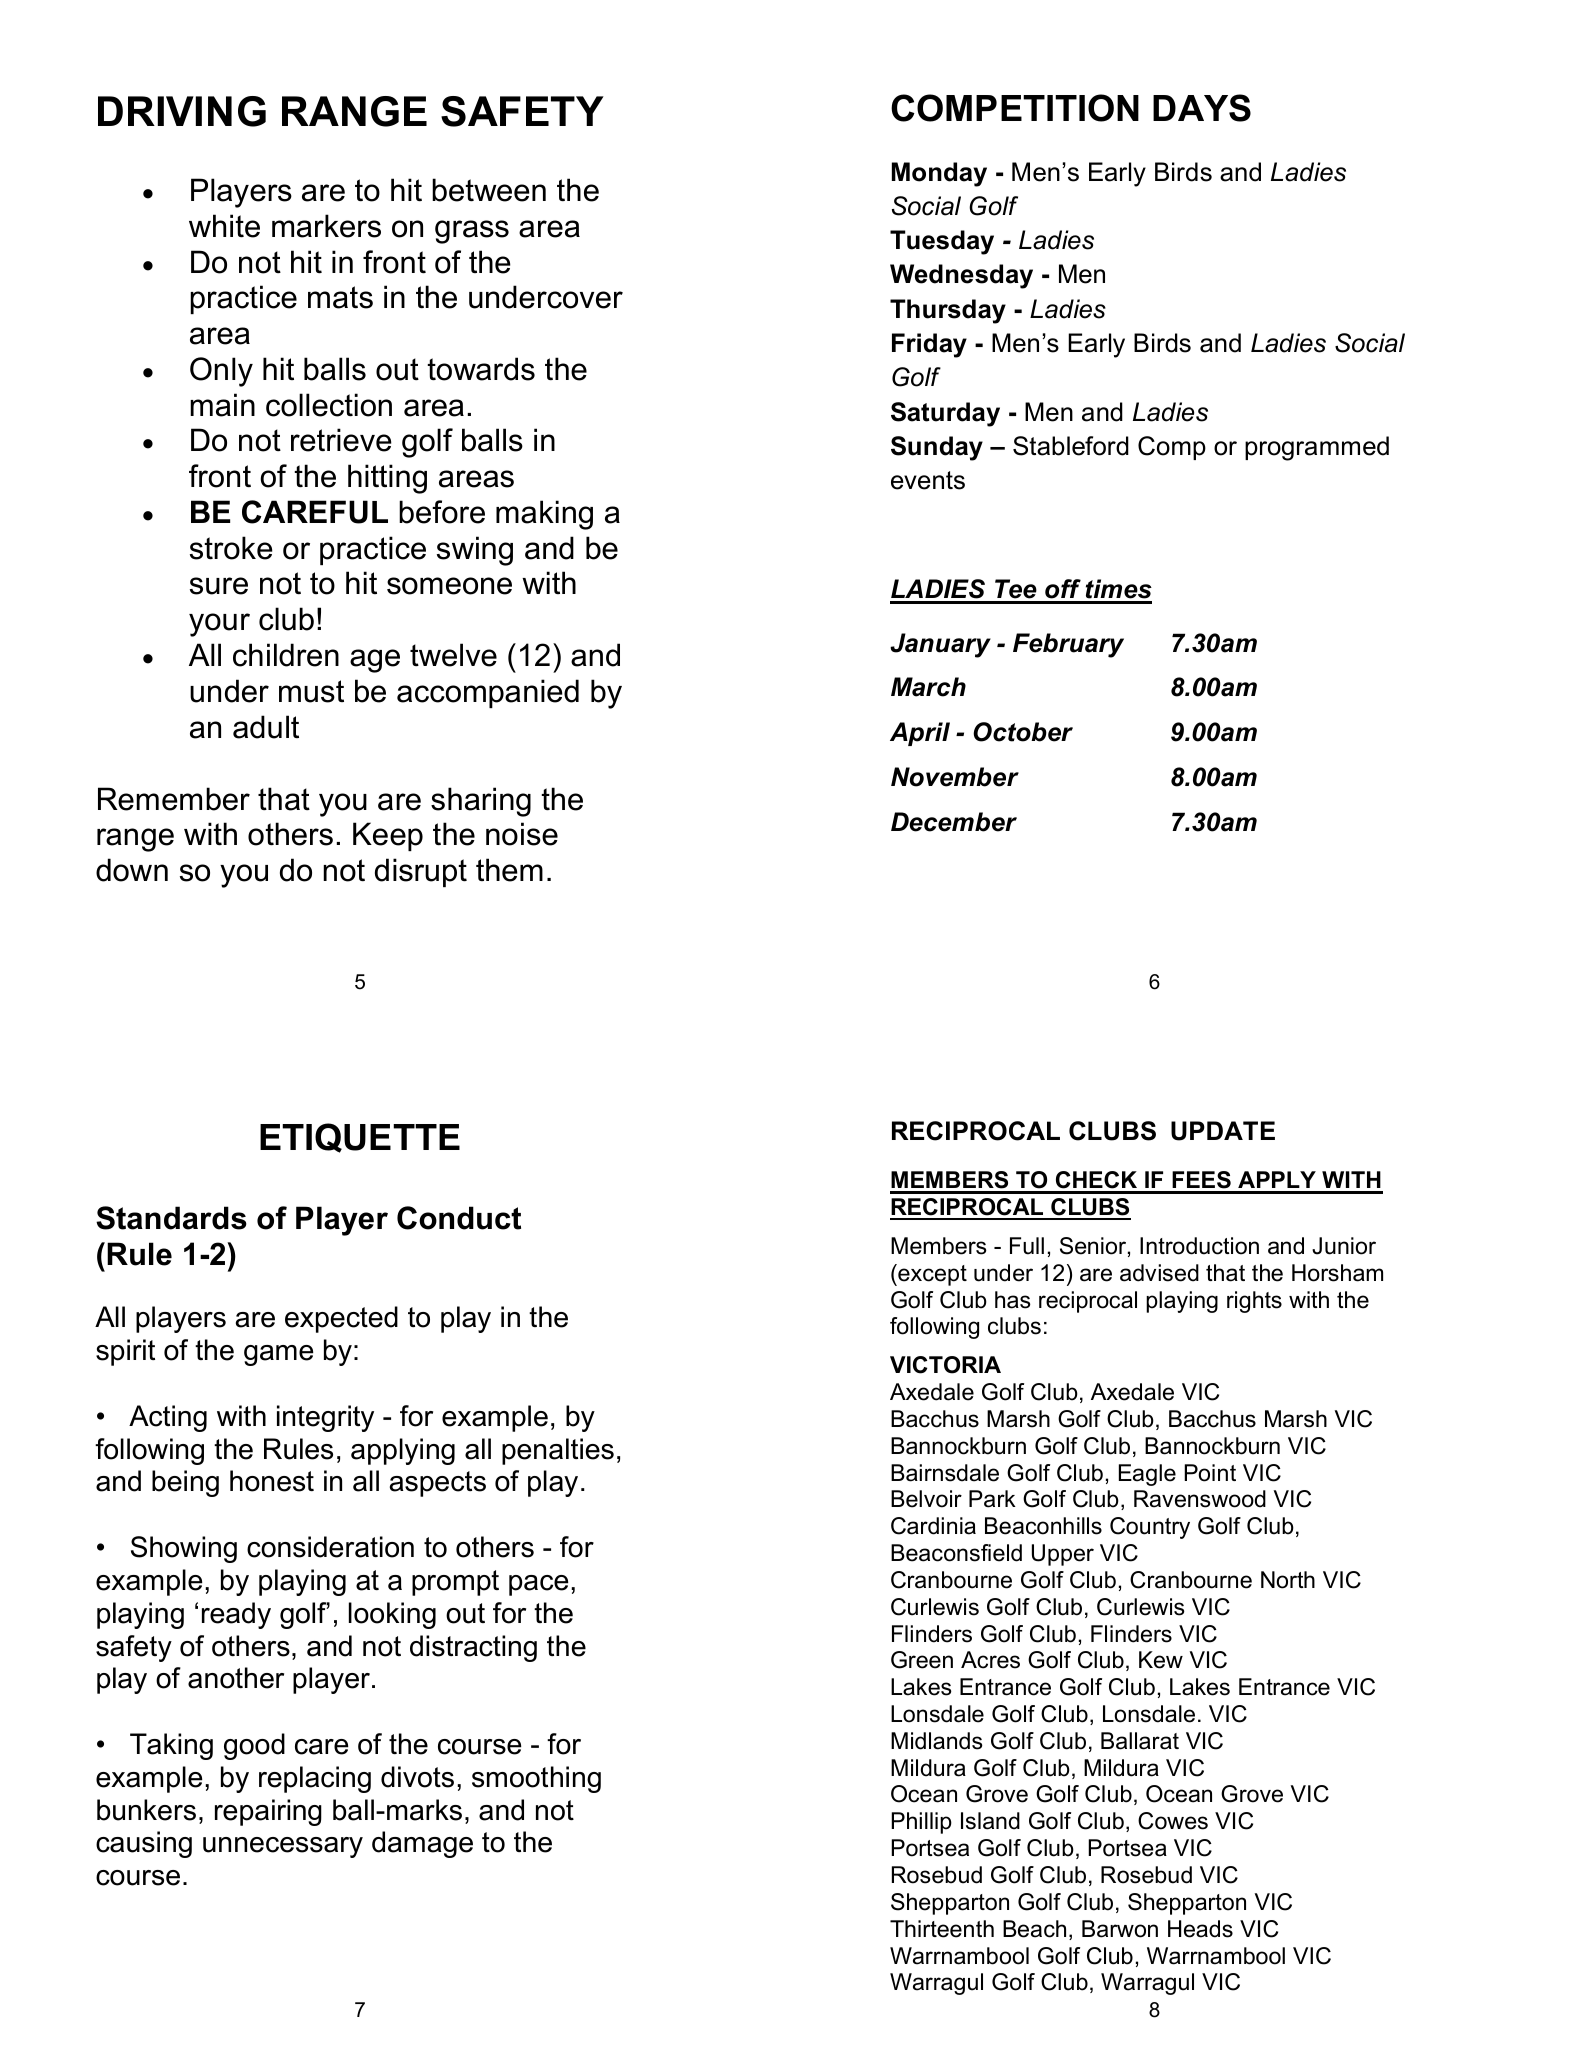 This page has height=2057, width=1589. I want to click on except, so click(931, 1275).
